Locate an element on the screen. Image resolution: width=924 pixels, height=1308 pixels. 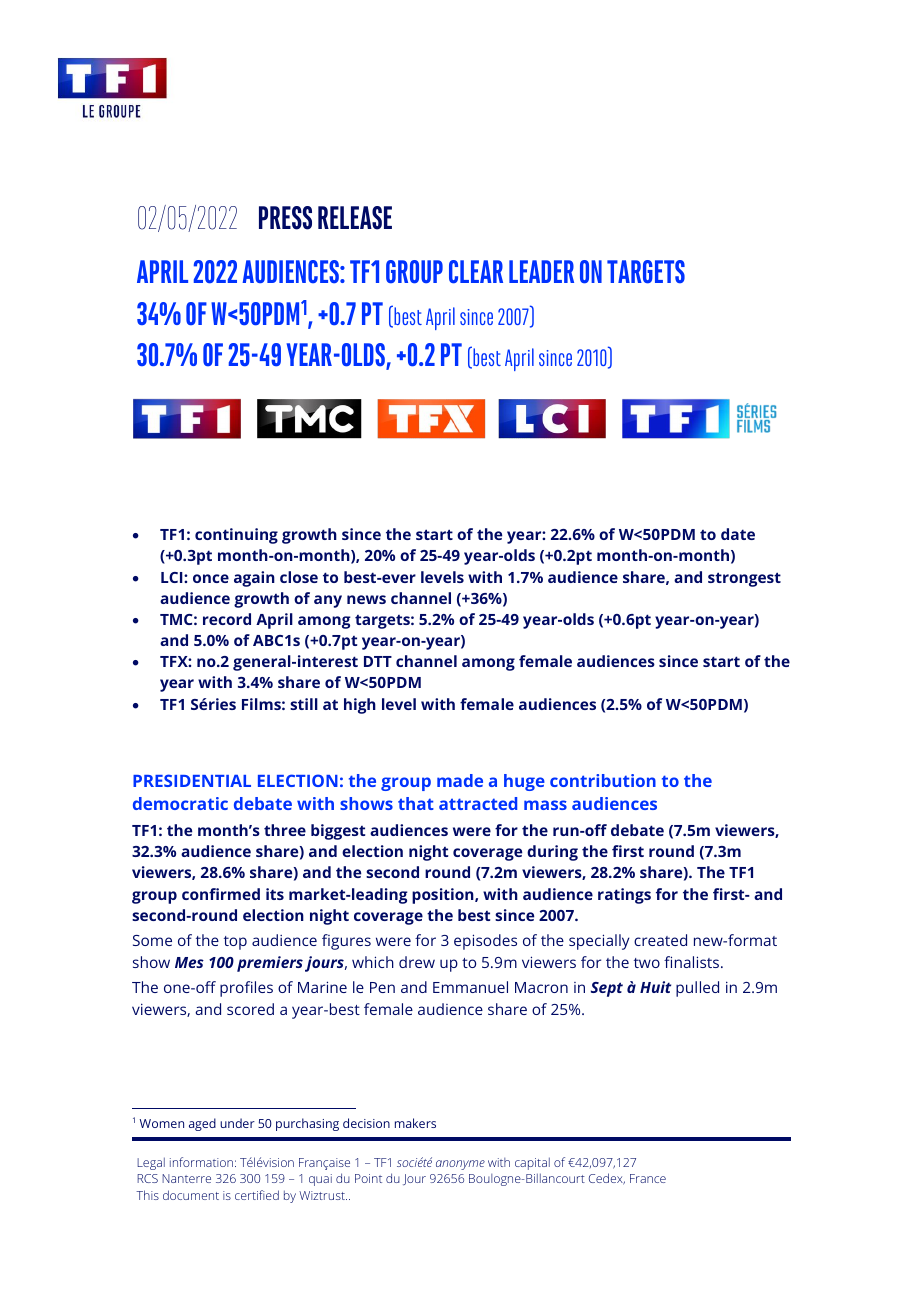
record is located at coordinates (227, 619).
